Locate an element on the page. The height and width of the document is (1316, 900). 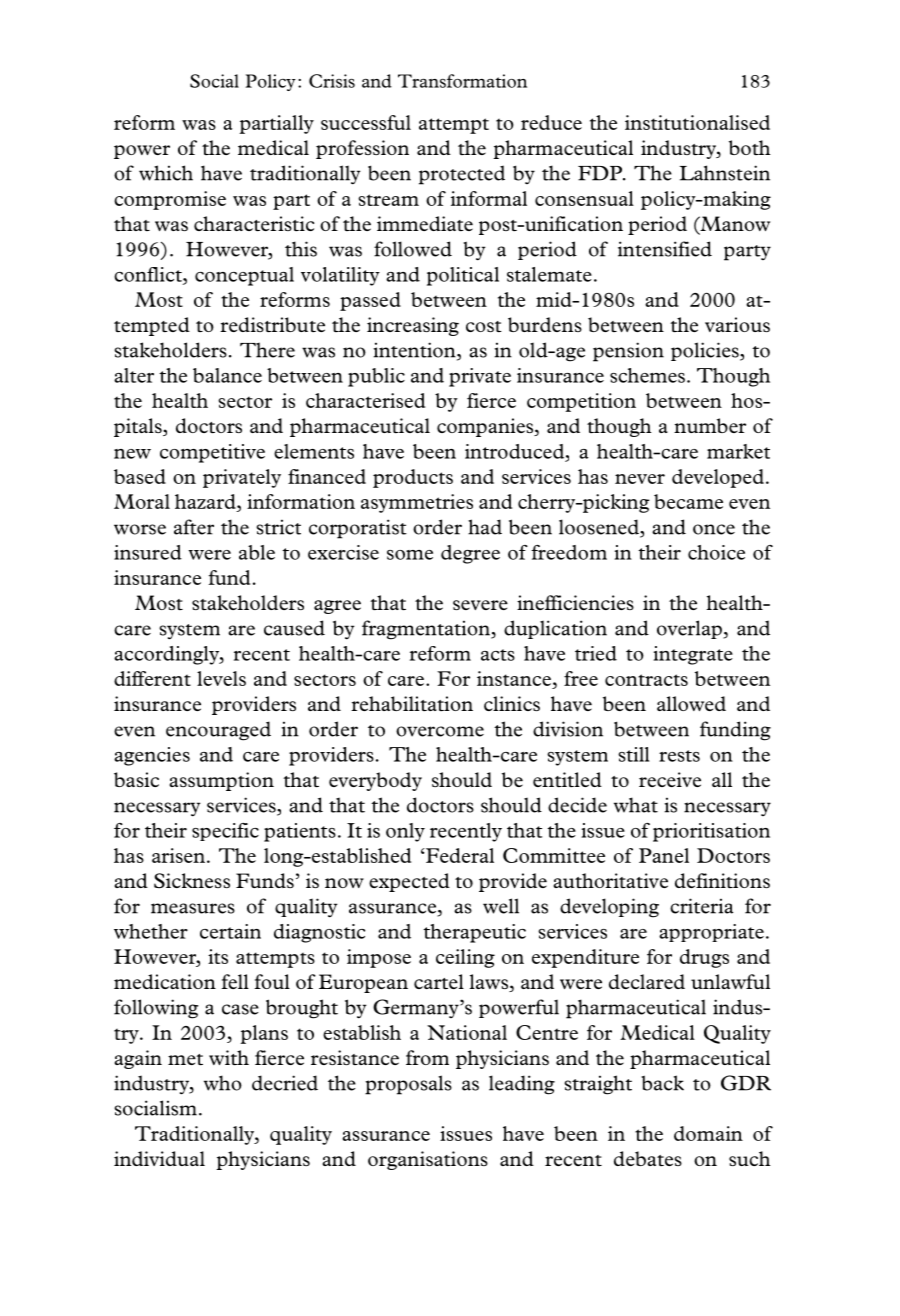
number is located at coordinates (710, 425).
